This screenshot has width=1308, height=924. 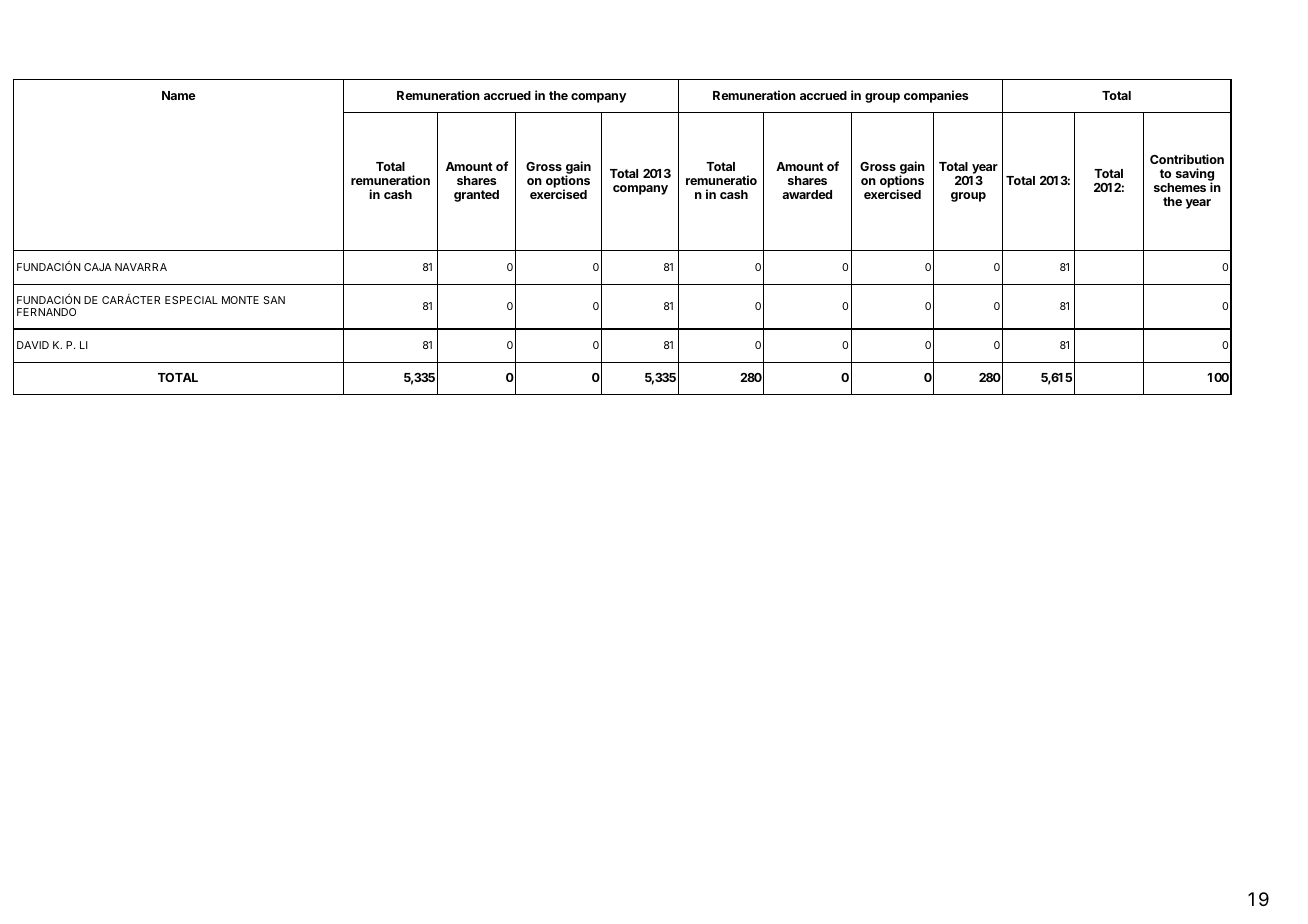 What do you see at coordinates (476, 196) in the screenshot?
I see `granted` at bounding box center [476, 196].
